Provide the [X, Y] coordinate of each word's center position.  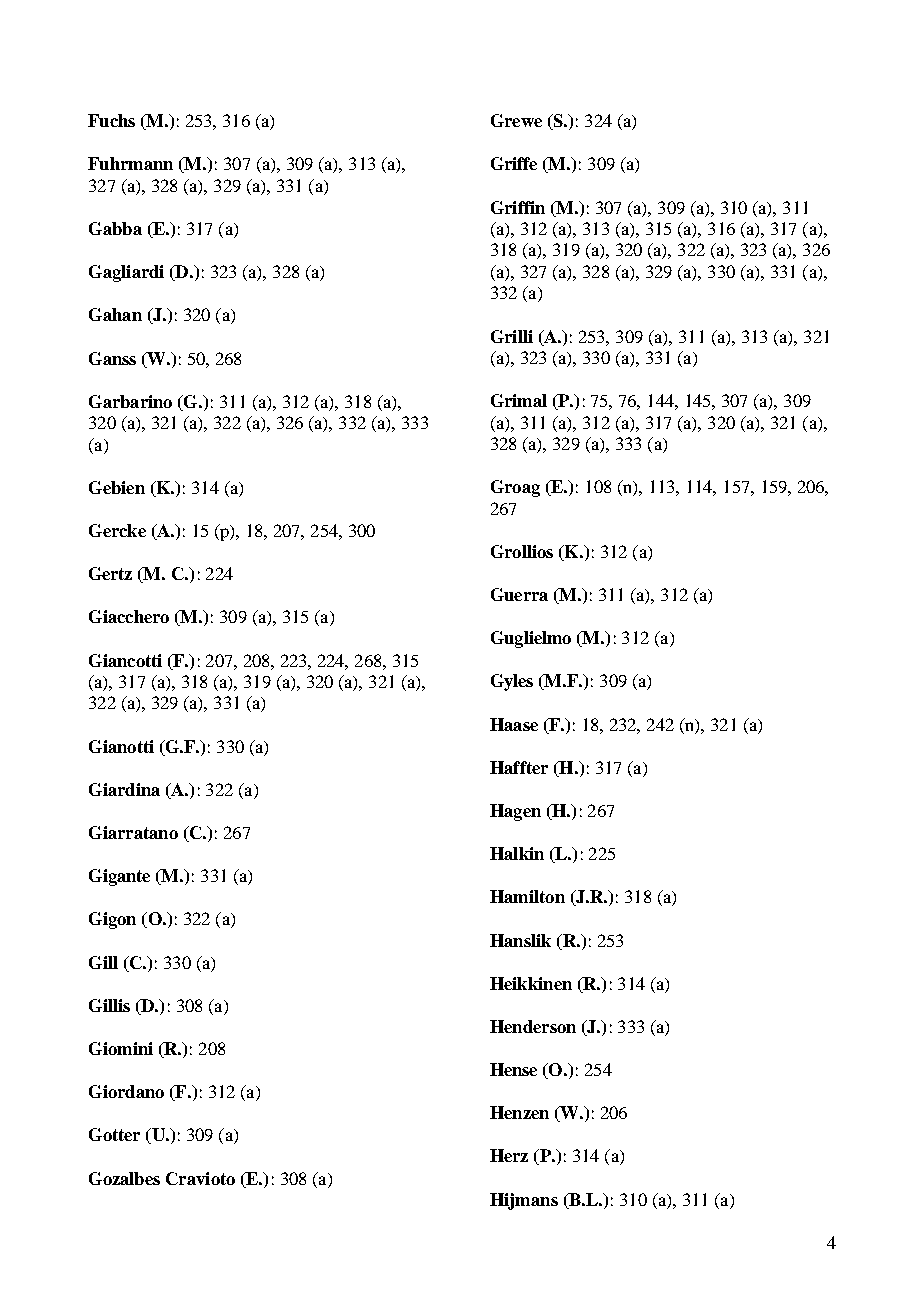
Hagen [515, 812]
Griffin [518, 207]
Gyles [512, 682]
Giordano [126, 1091]
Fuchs [111, 120]
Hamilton [527, 896]
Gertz [110, 573]
